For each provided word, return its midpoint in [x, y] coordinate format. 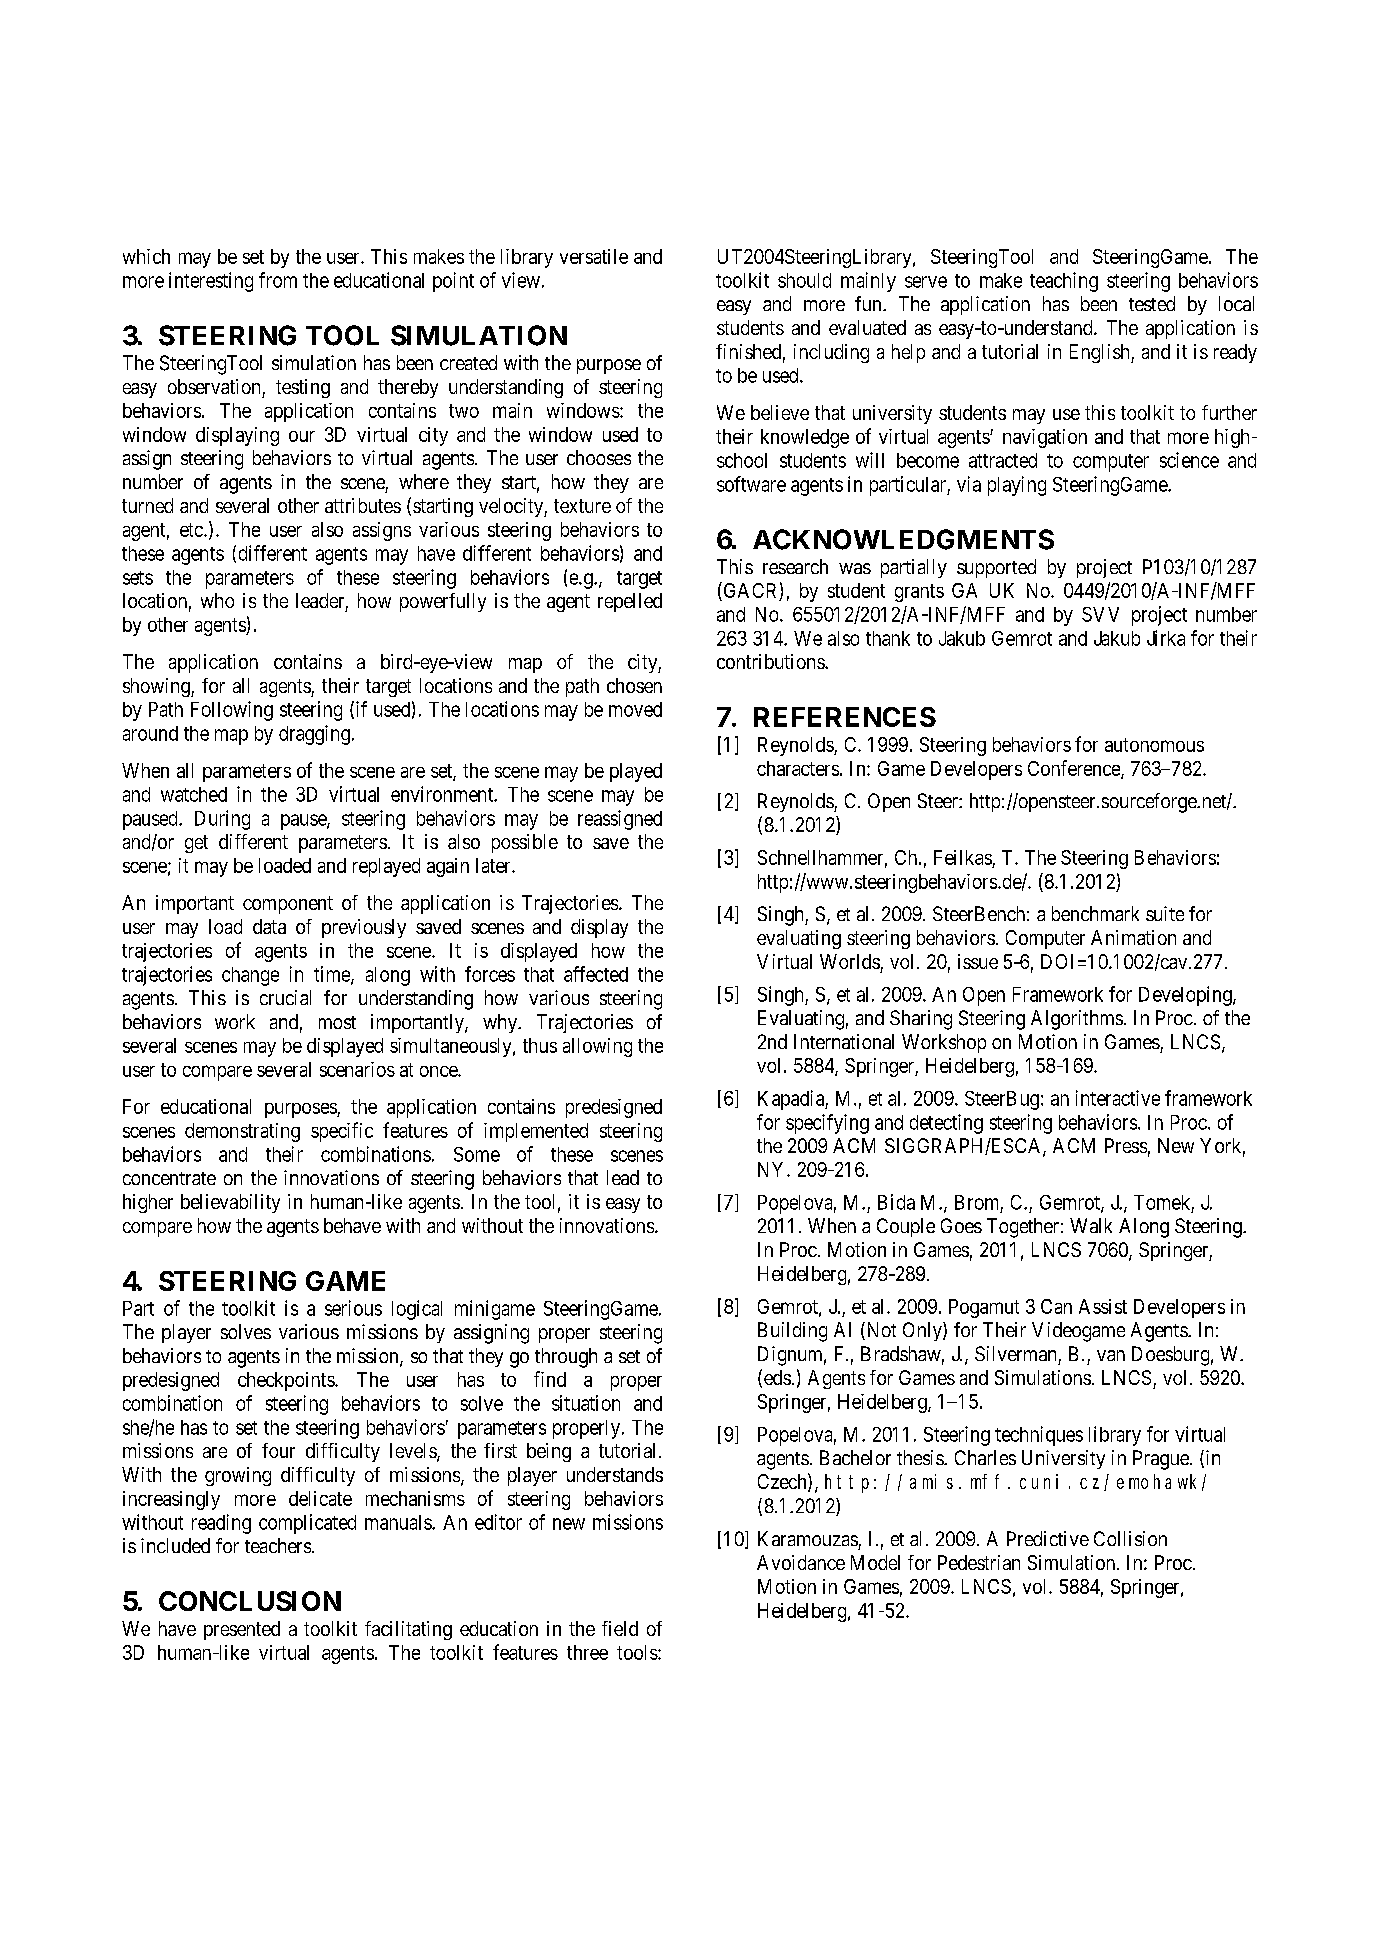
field [620, 1628]
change [250, 976]
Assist [1103, 1306]
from [278, 280]
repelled [630, 602]
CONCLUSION [250, 1601]
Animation [1133, 937]
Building [792, 1332]
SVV [1100, 614]
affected [596, 974]
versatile [594, 256]
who [217, 600]
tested [1152, 303]
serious [353, 1308]
